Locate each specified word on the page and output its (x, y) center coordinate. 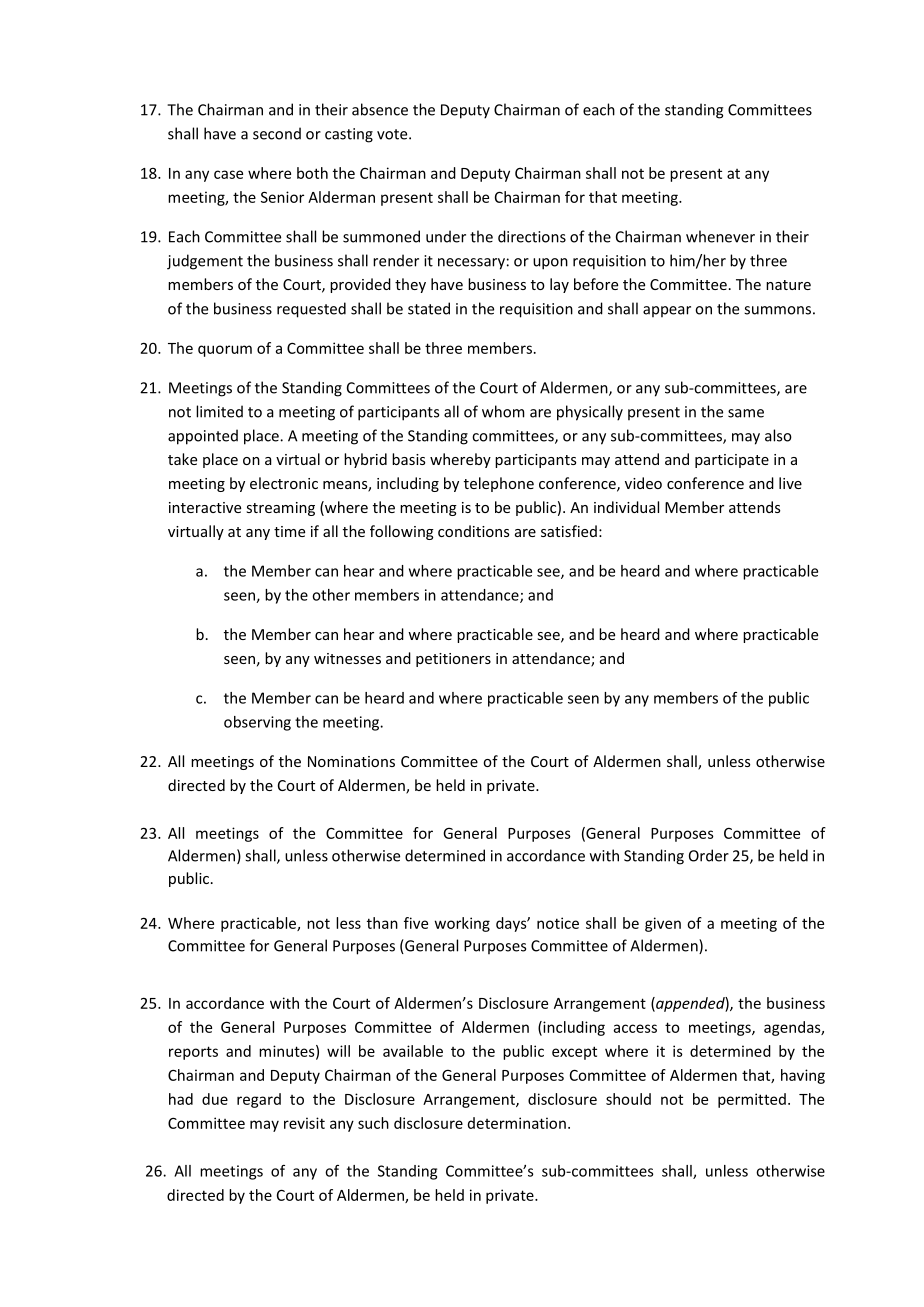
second (277, 133)
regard (259, 1100)
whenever (720, 236)
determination (517, 1123)
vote (393, 134)
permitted (752, 1100)
